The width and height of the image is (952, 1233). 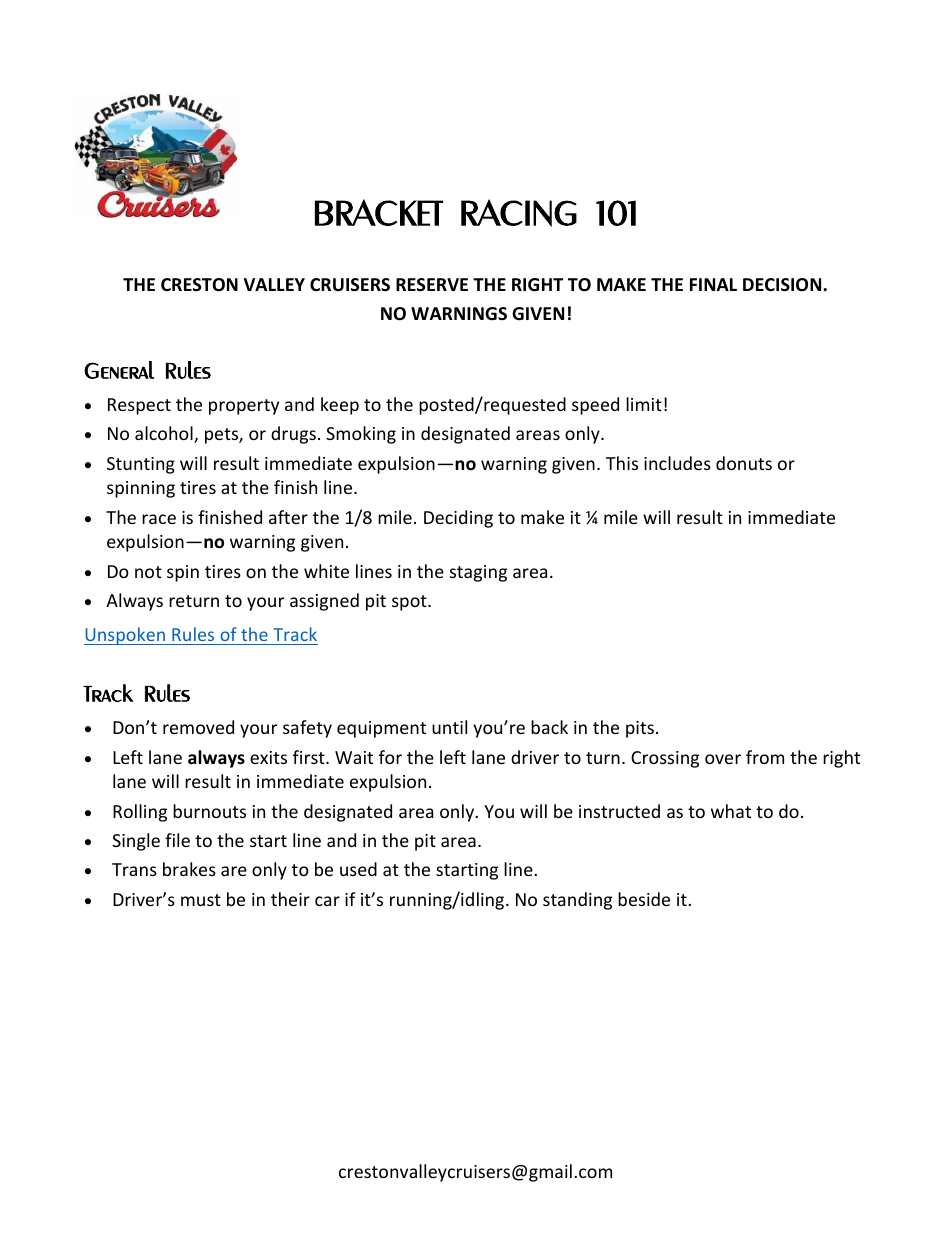 What do you see at coordinates (640, 729) in the image?
I see `pits` at bounding box center [640, 729].
